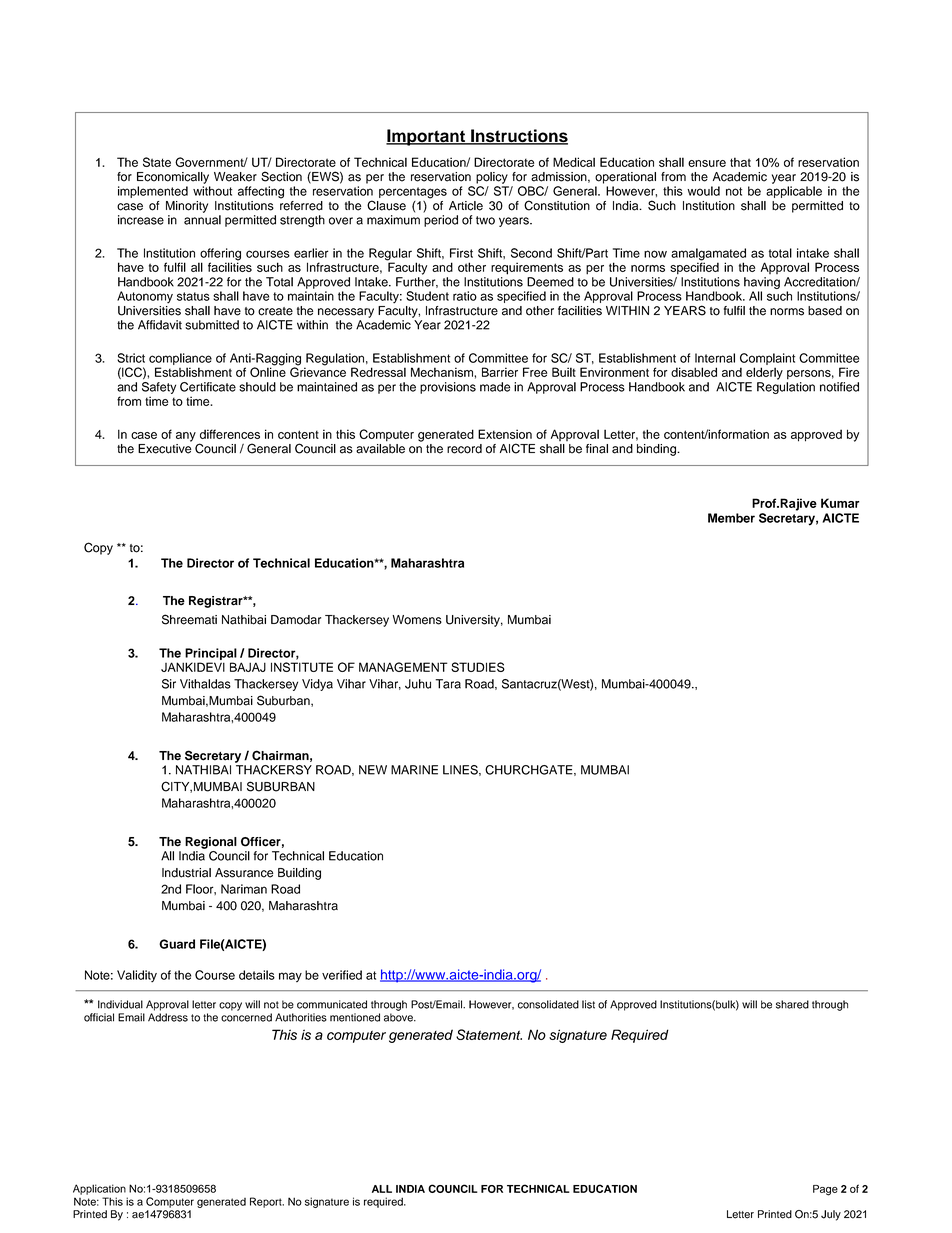 The image size is (952, 1233). I want to click on that, so click(740, 162).
